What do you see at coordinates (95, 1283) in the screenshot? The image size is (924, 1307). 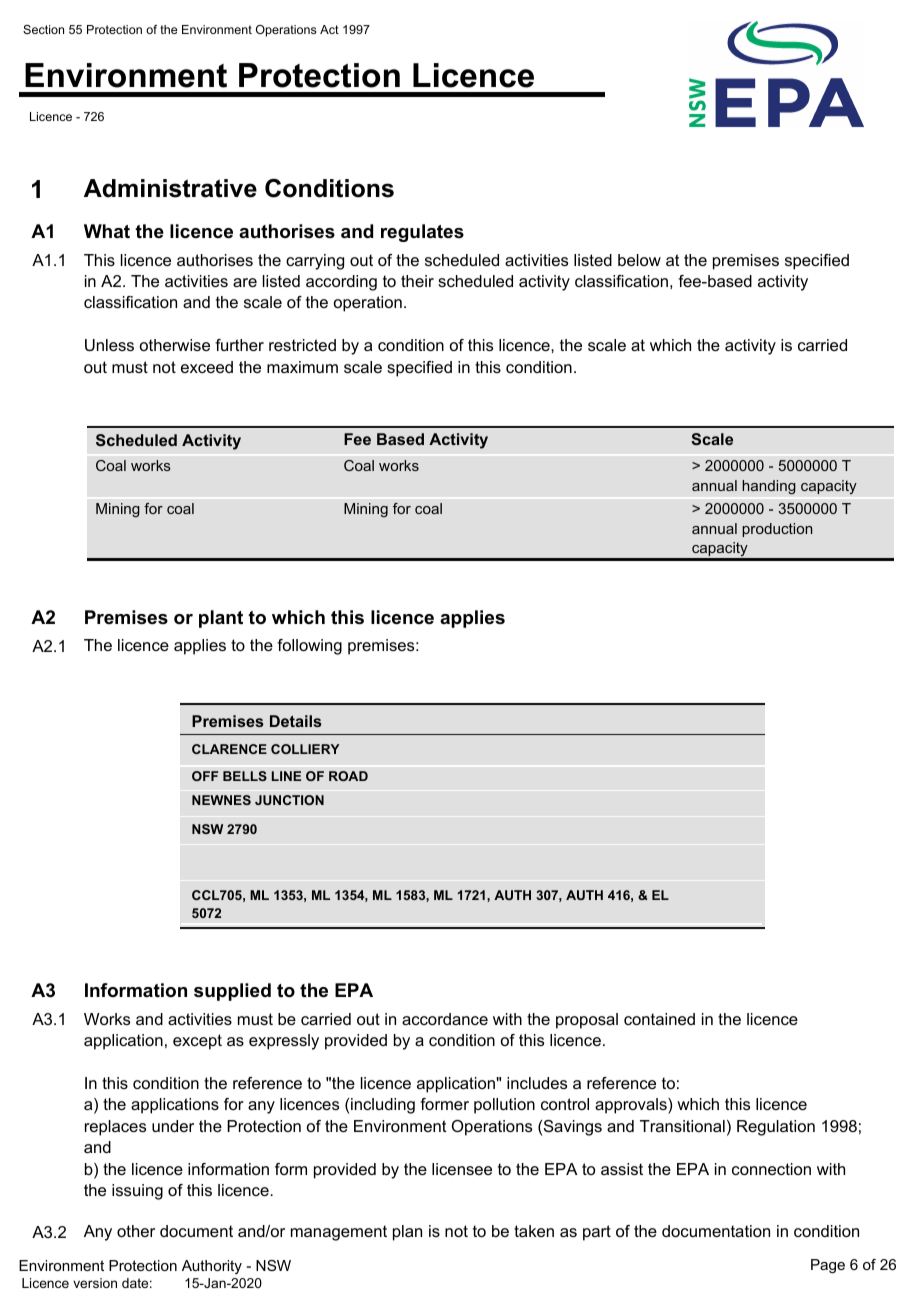 I see `version` at bounding box center [95, 1283].
